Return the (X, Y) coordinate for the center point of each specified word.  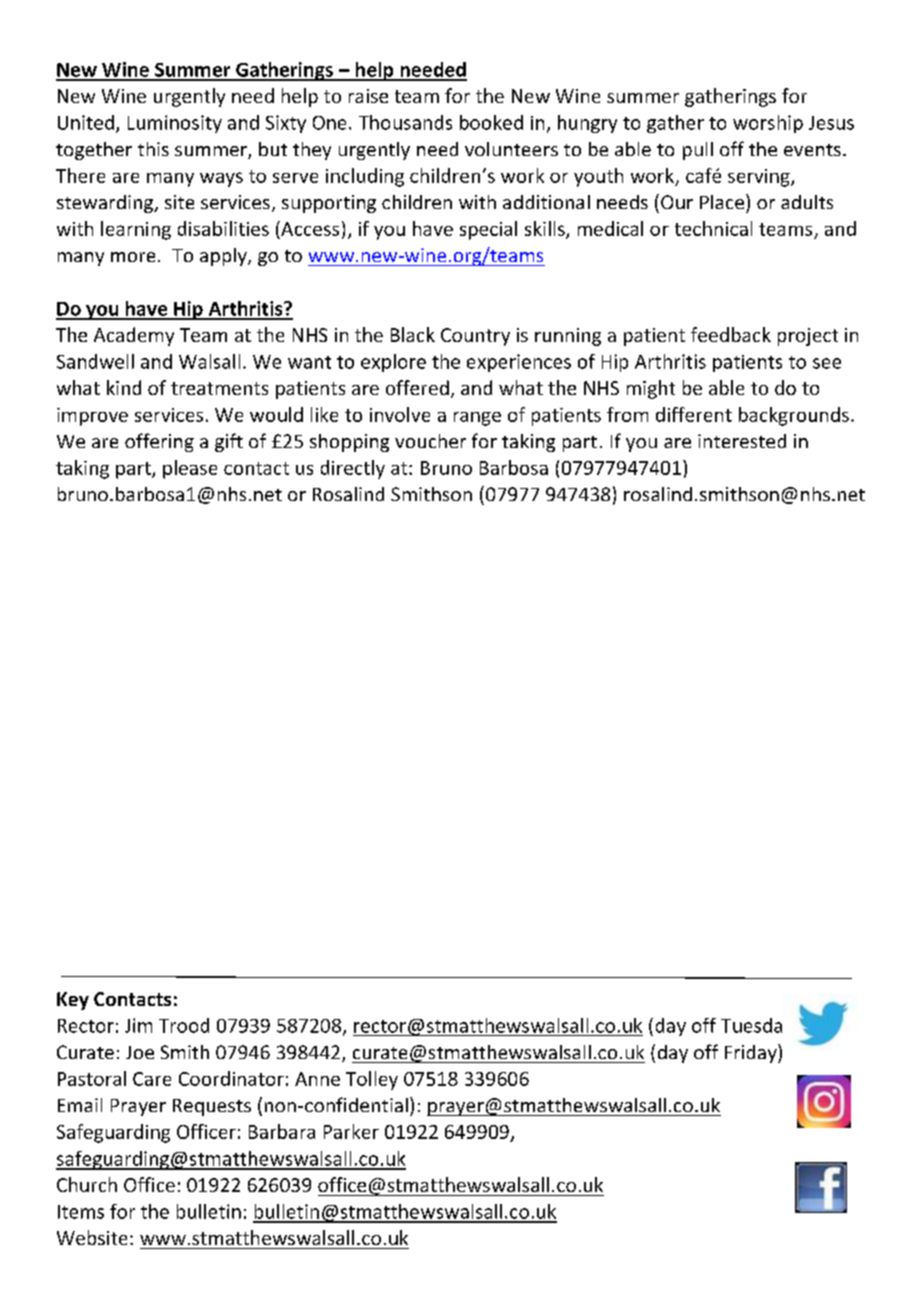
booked (491, 122)
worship (768, 124)
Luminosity (175, 124)
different (694, 414)
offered (417, 387)
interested (742, 441)
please (190, 469)
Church (87, 1184)
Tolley (372, 1080)
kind (124, 387)
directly (353, 469)
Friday (752, 1053)
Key (73, 1001)
